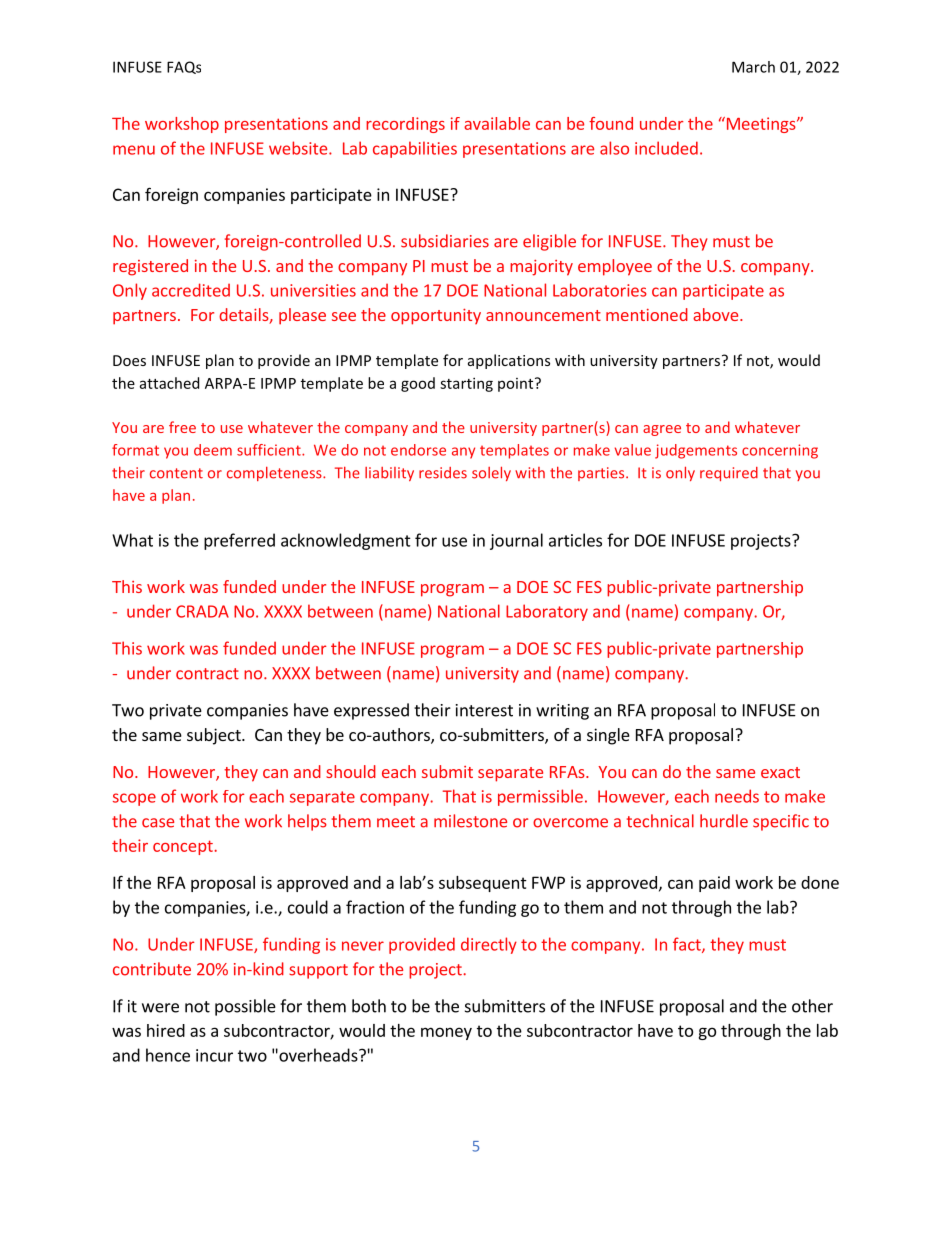  Describe the element at coordinates (182, 427) in the screenshot. I see `free` at that location.
